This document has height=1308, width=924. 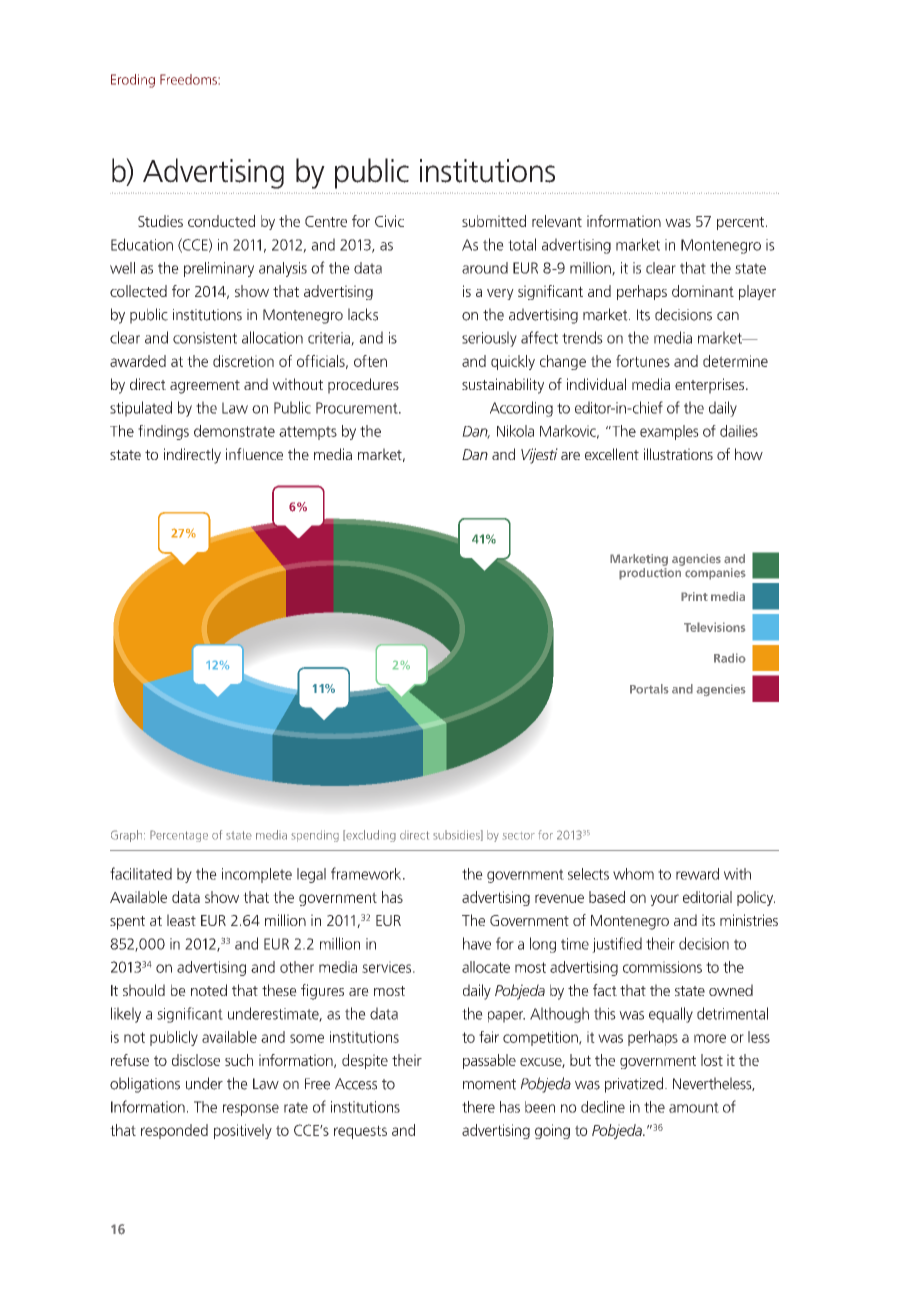 What do you see at coordinates (519, 836) in the document?
I see `sector` at bounding box center [519, 836].
